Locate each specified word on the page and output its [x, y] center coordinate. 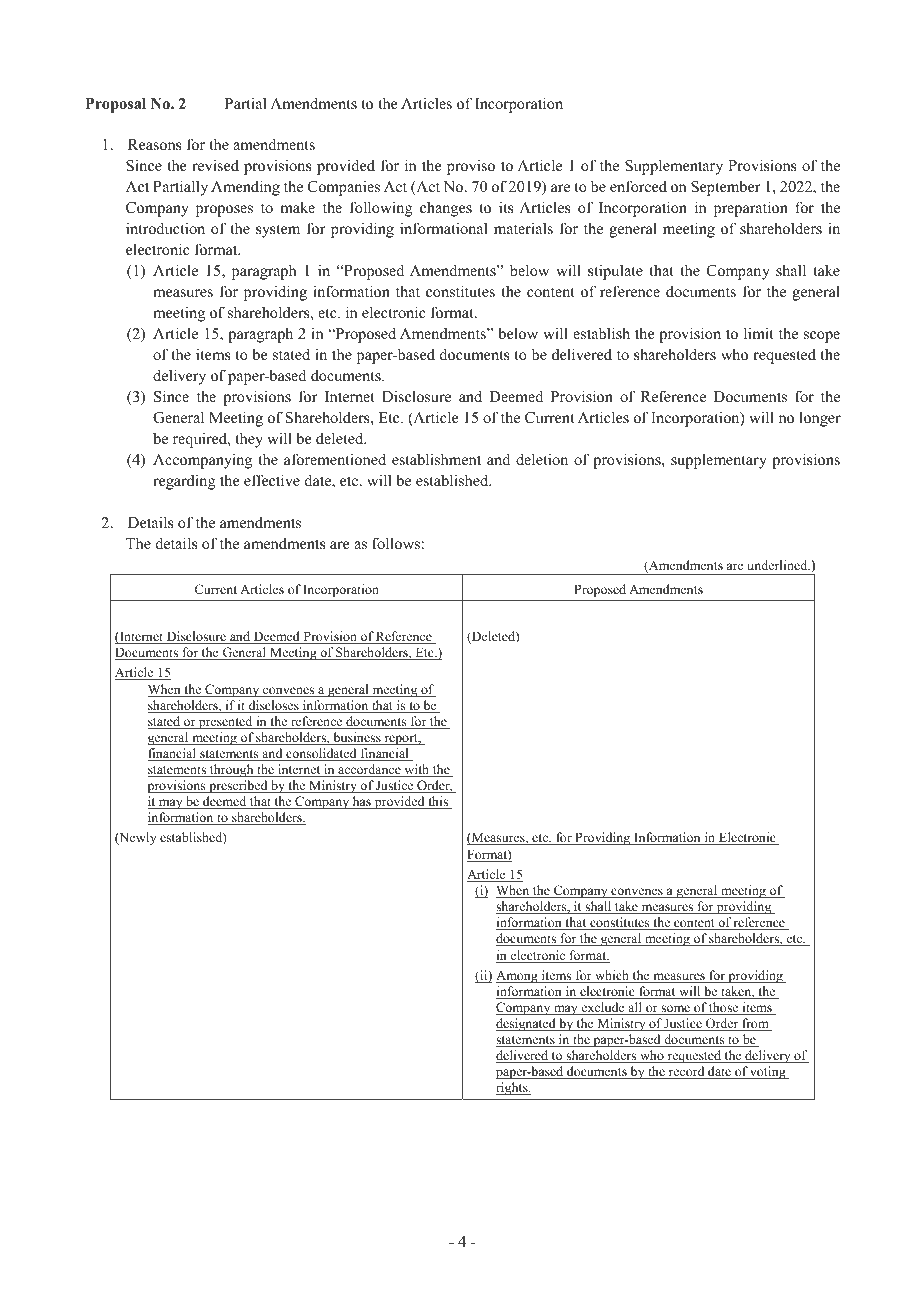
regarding [184, 482]
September [726, 188]
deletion [542, 459]
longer [820, 419]
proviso [471, 167]
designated [527, 1024]
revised [215, 165]
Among [518, 977]
